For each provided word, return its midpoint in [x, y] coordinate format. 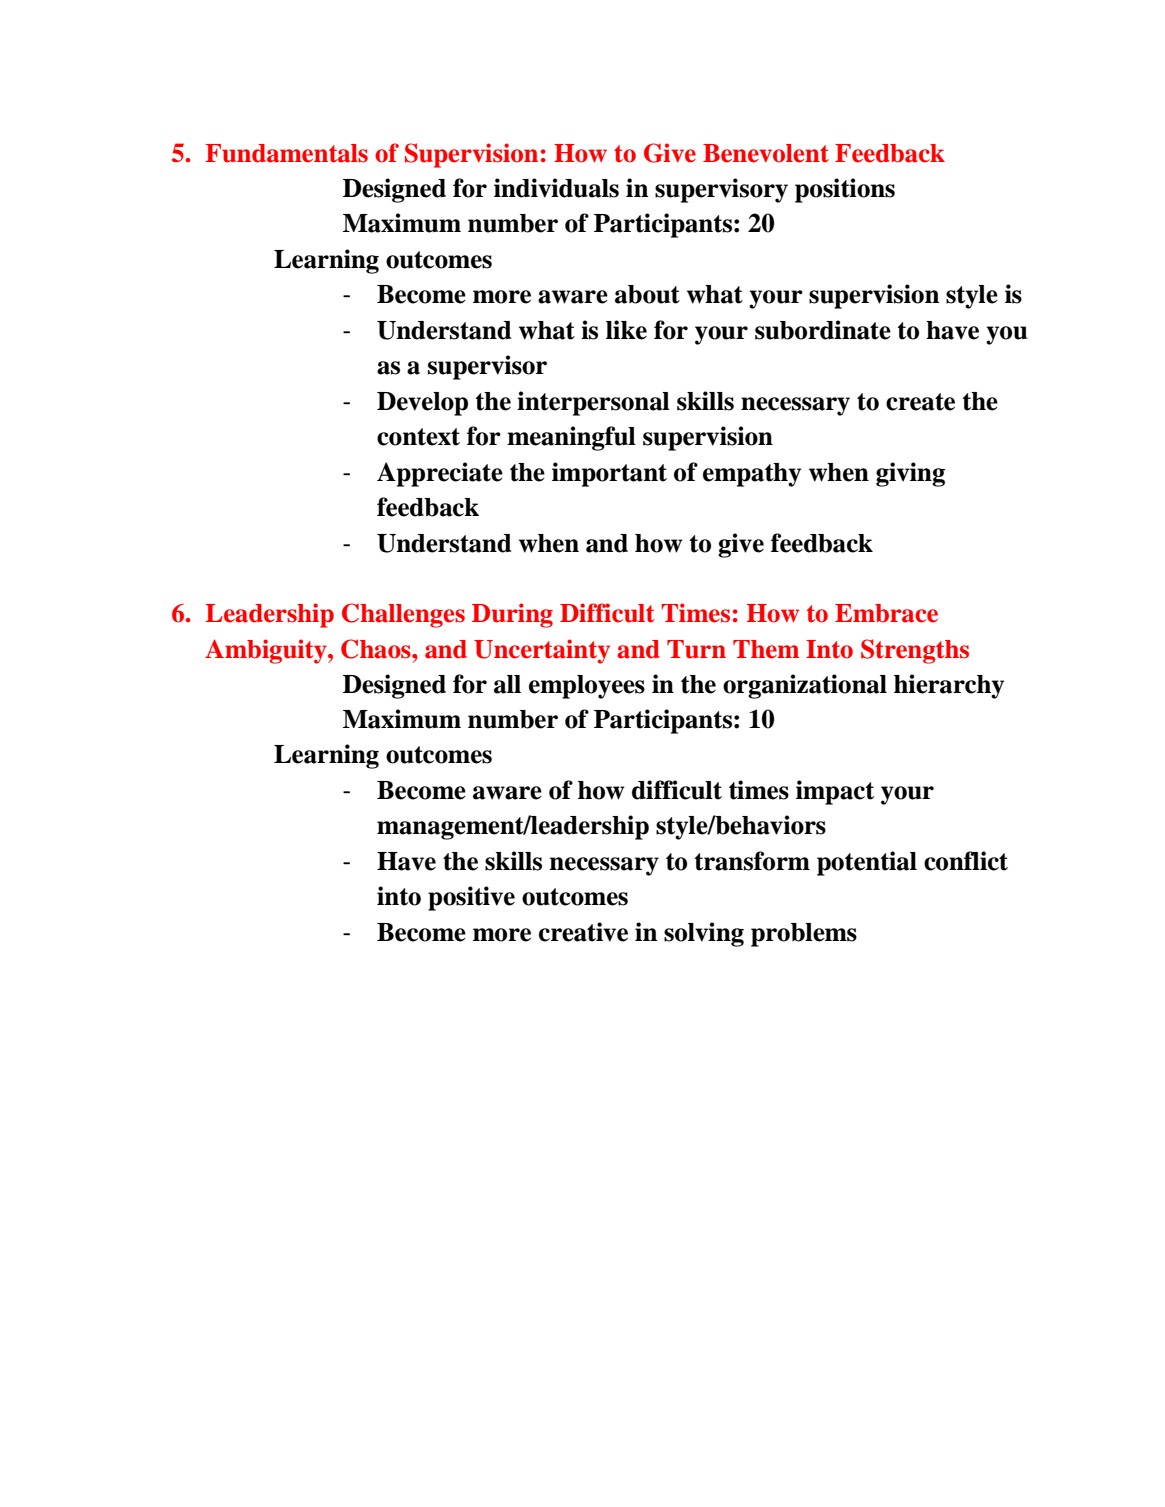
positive [471, 898]
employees [587, 687]
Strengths [915, 651]
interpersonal [593, 403]
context [418, 437]
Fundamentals [286, 153]
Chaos [377, 649]
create [920, 402]
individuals [556, 188]
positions [845, 190]
